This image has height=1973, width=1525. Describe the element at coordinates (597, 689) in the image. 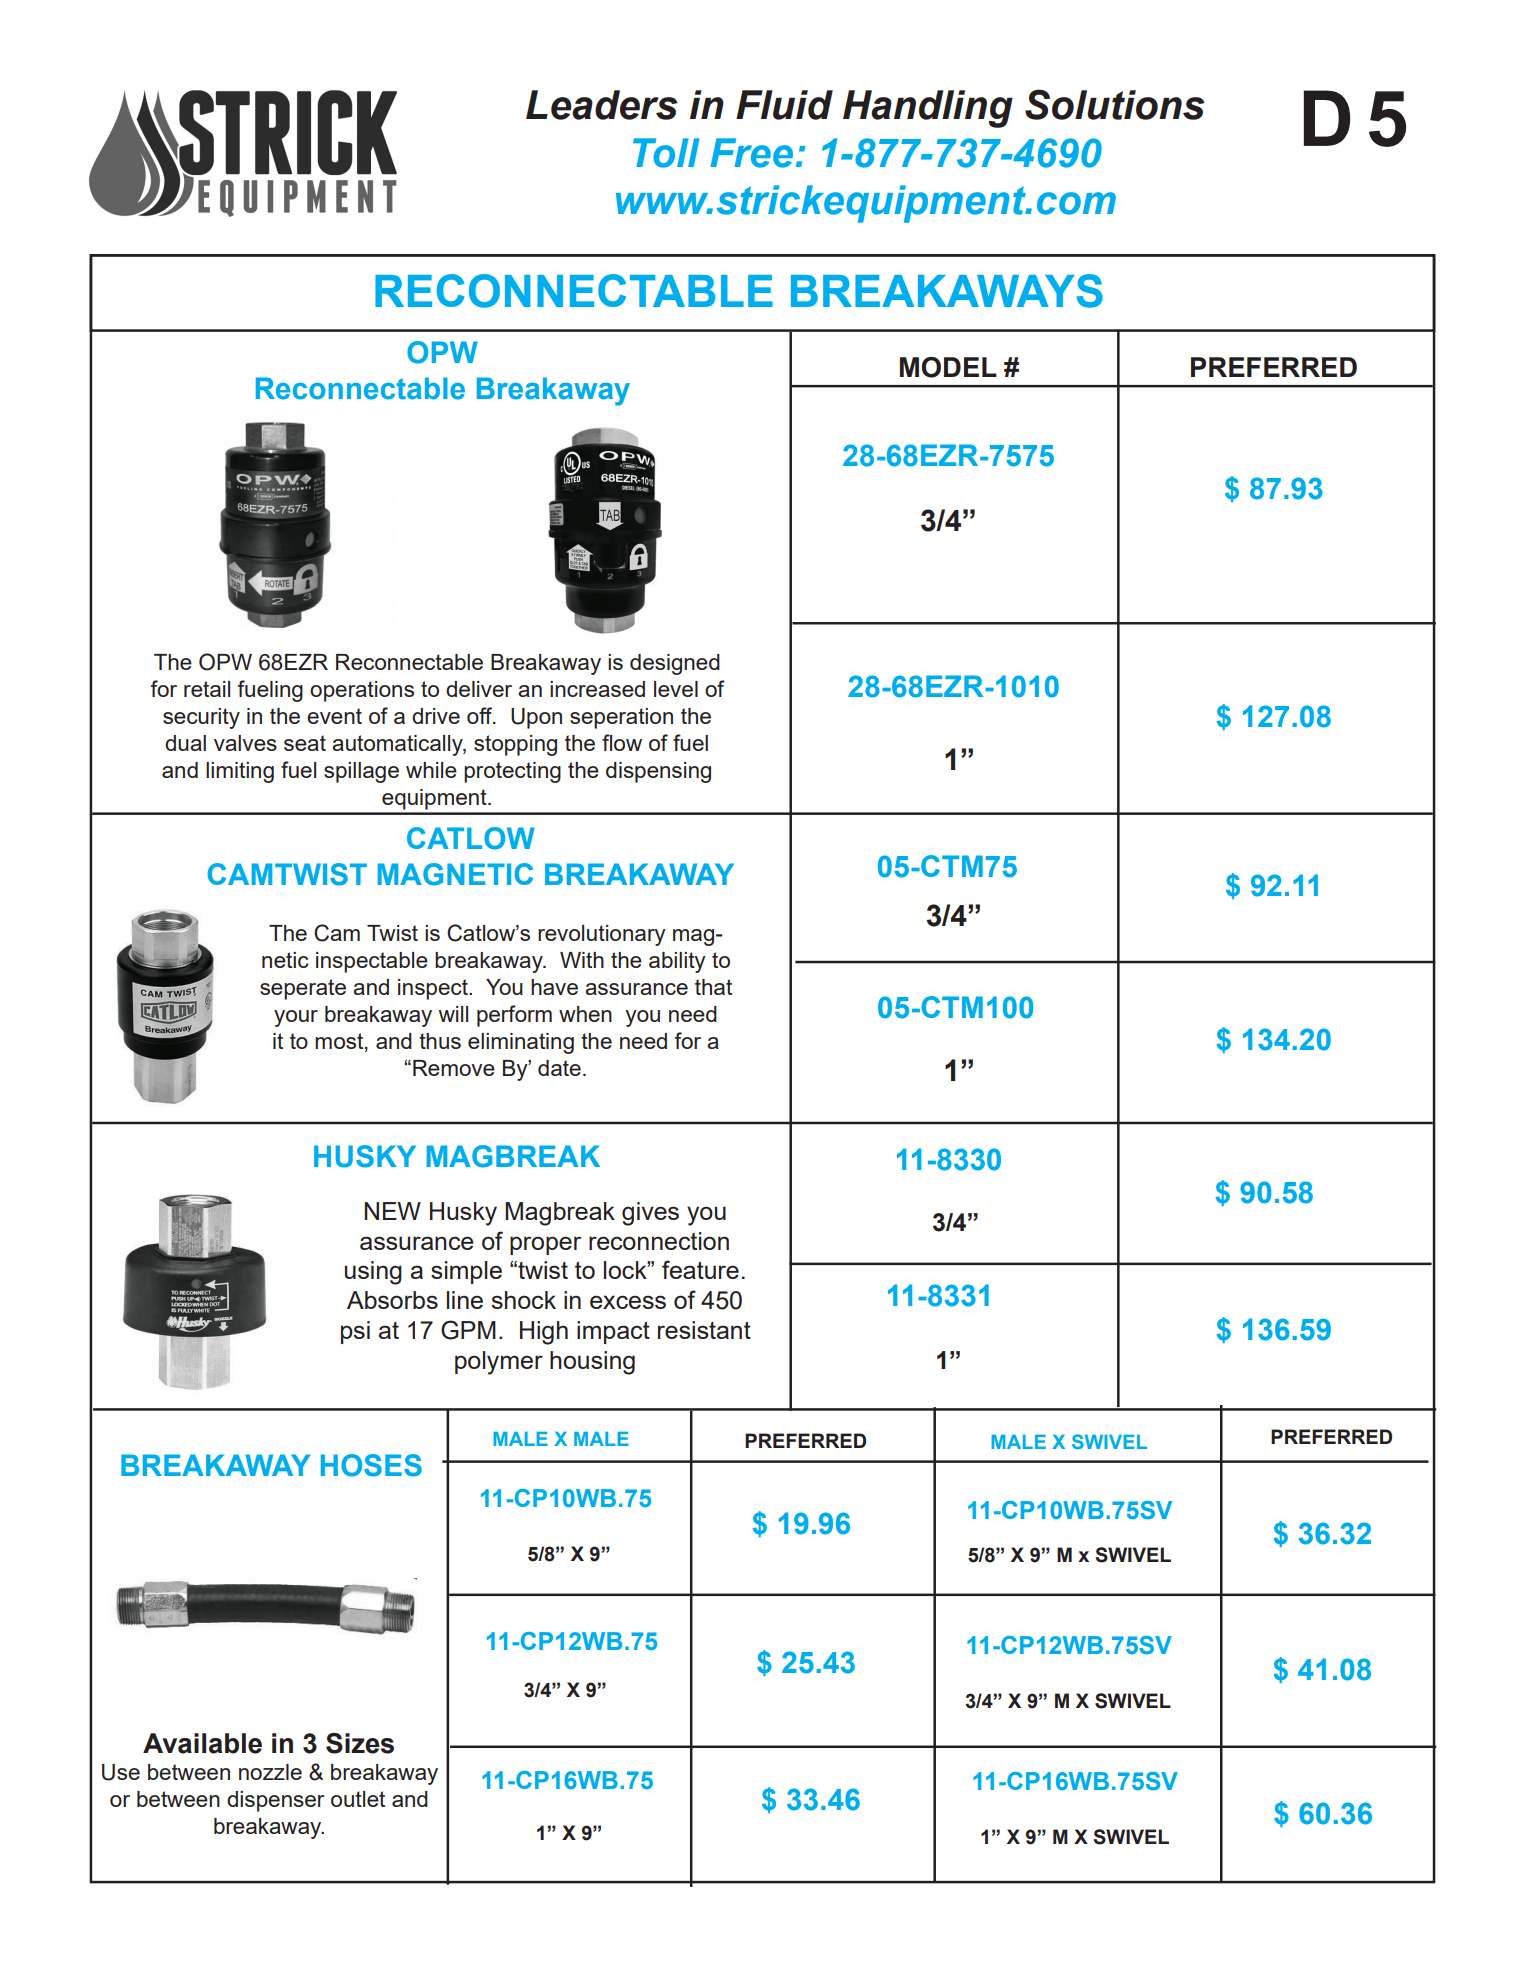

I see `increased` at that location.
